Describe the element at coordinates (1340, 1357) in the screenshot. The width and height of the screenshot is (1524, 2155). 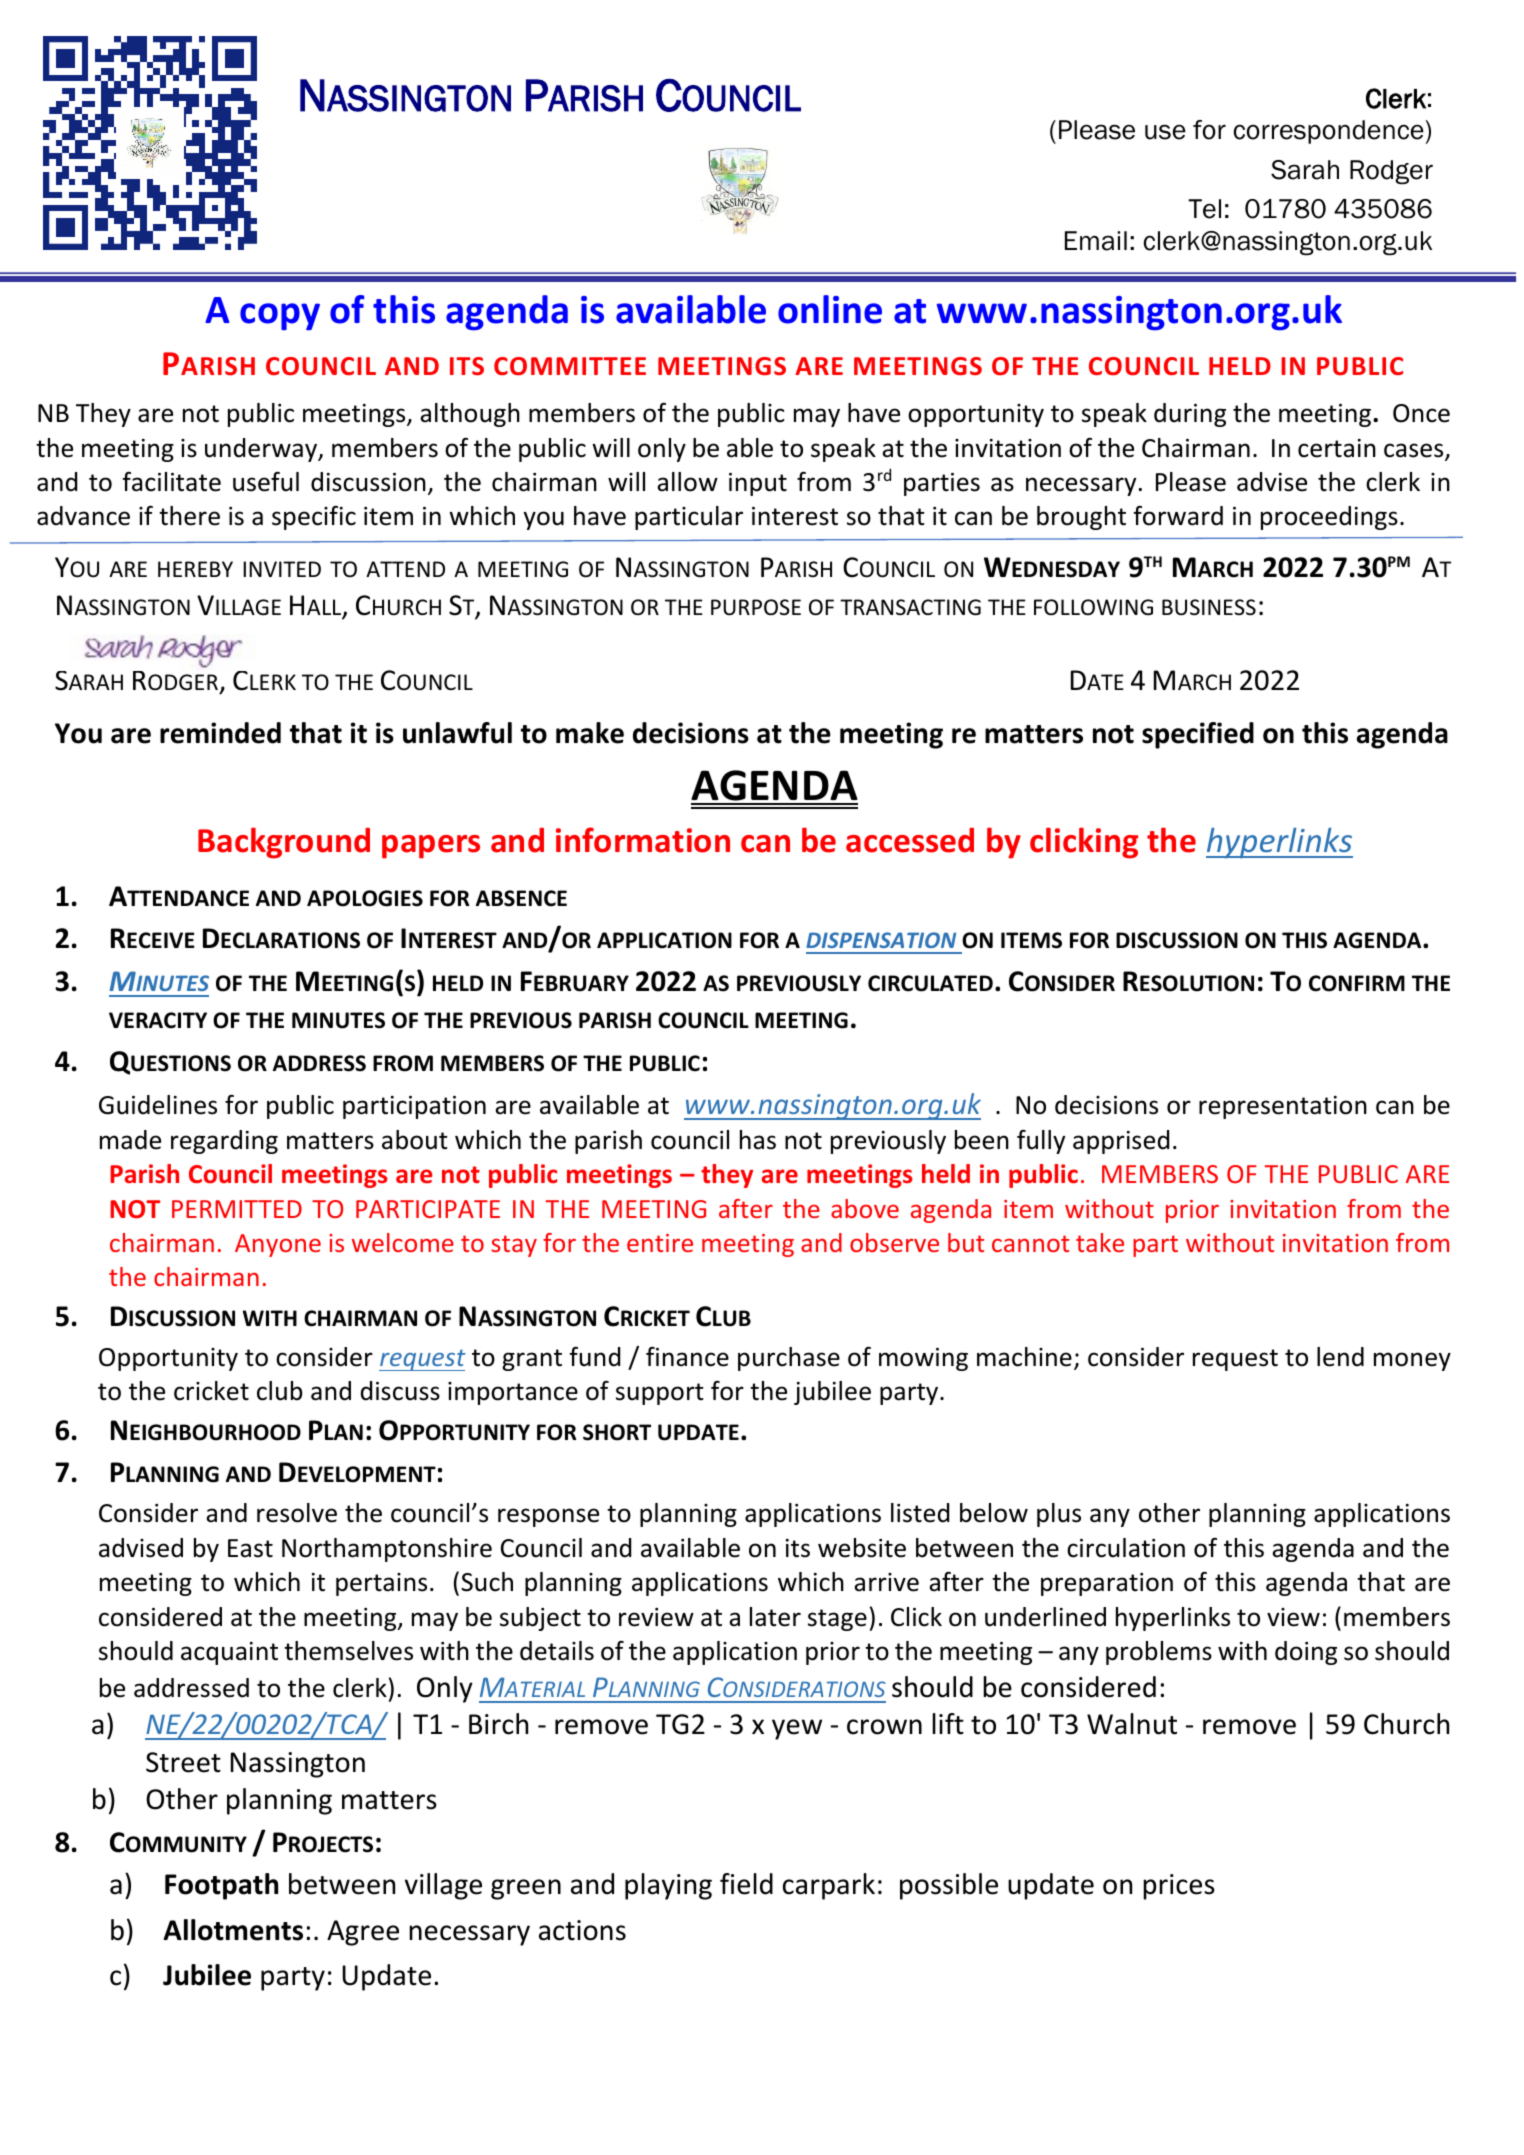
I see `lend` at that location.
